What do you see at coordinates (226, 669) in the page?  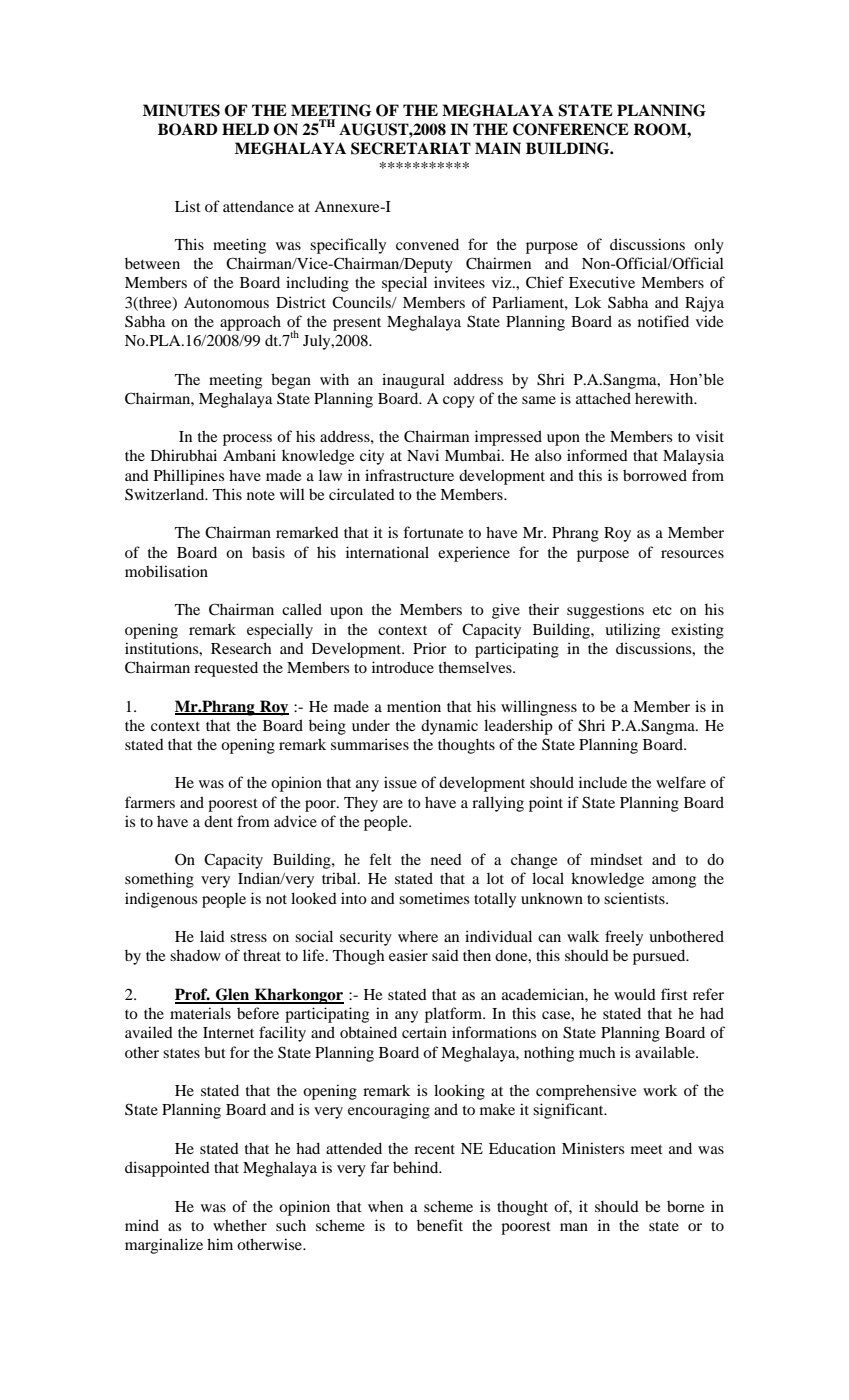 I see `requested` at bounding box center [226, 669].
